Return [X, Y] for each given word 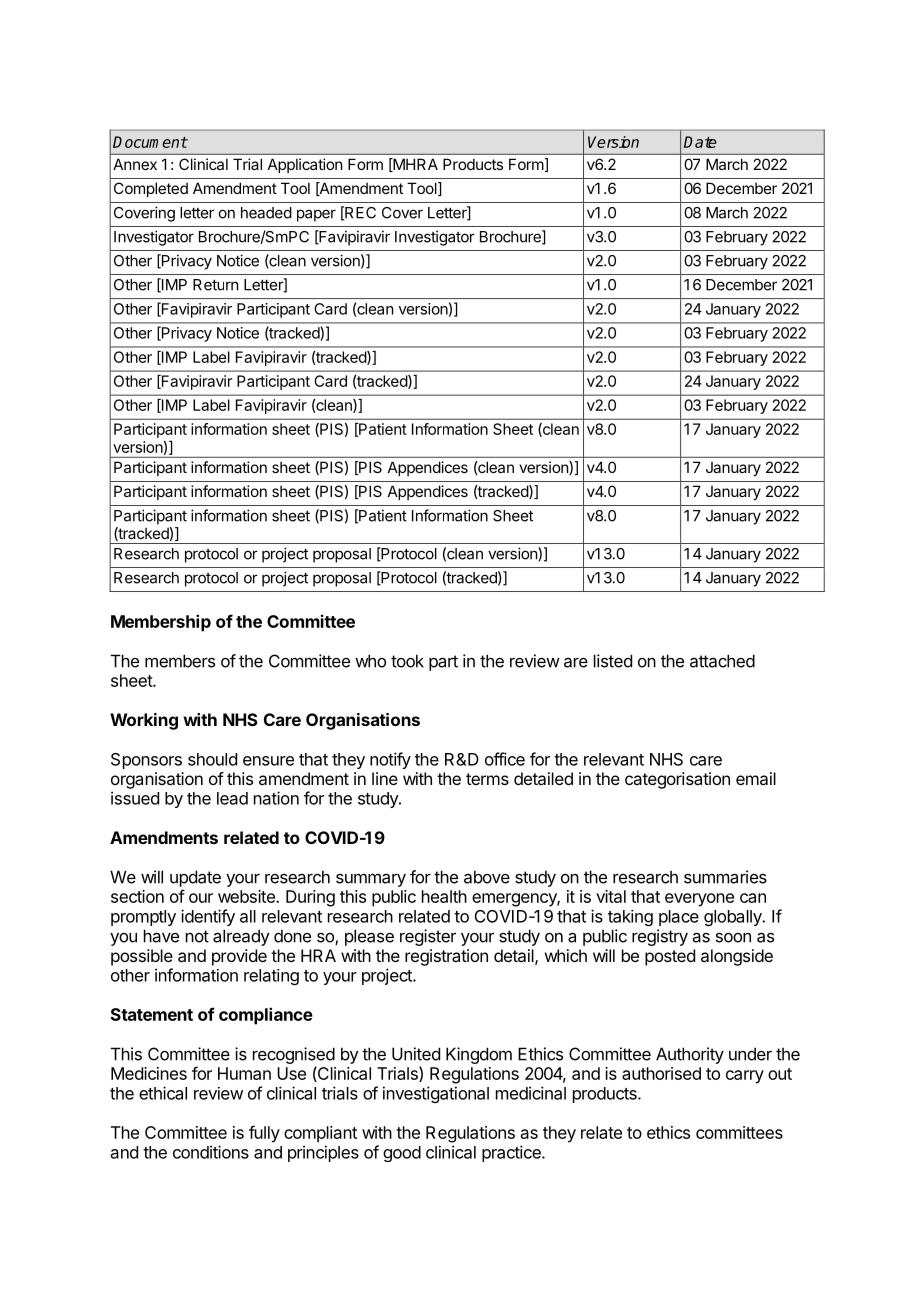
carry [745, 1077]
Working [144, 721]
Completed [151, 189]
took [407, 661]
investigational [436, 1094]
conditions [211, 1152]
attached [722, 661]
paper [316, 215]
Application [305, 165]
